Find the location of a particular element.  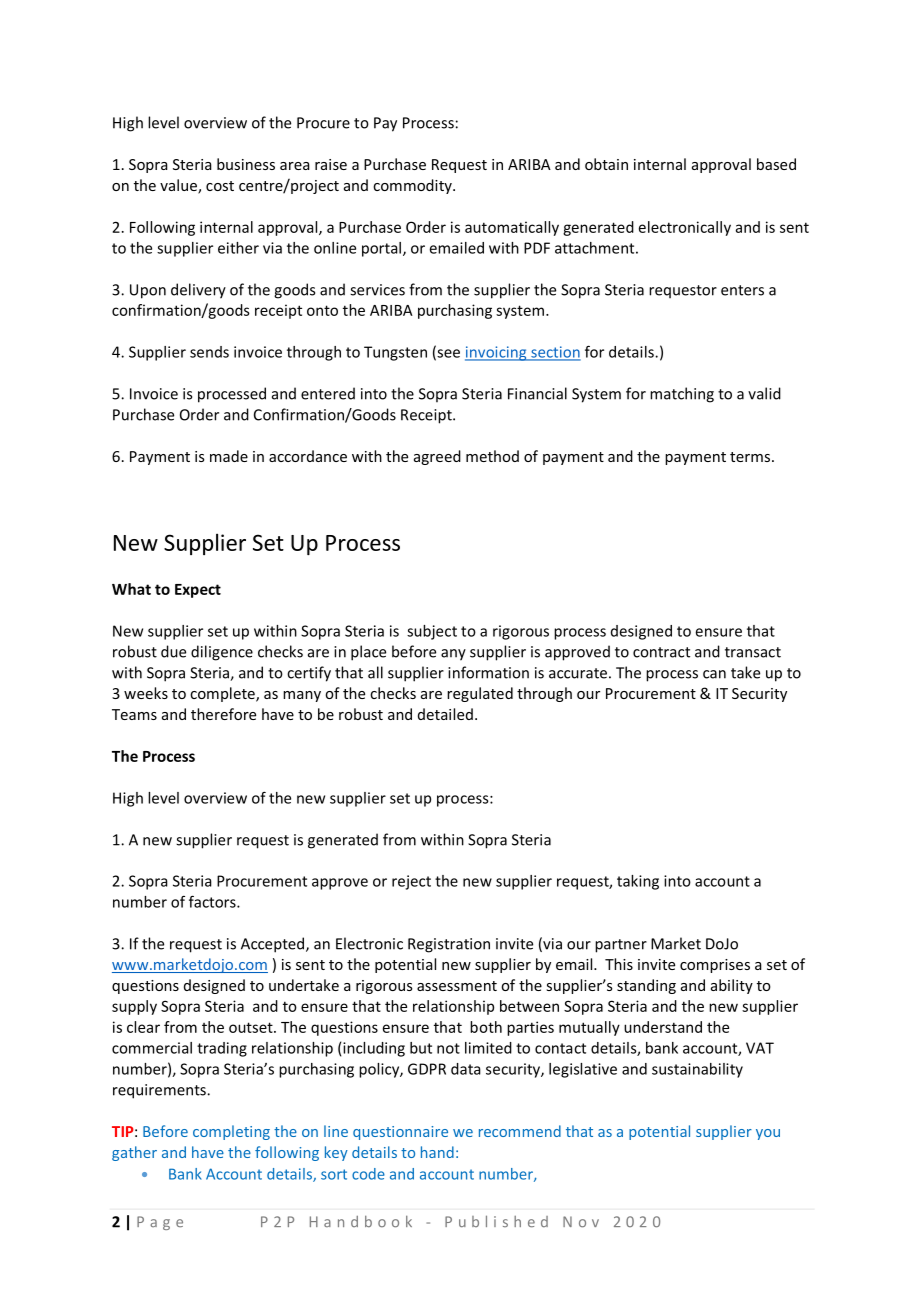

factors is located at coordinates (213, 901).
